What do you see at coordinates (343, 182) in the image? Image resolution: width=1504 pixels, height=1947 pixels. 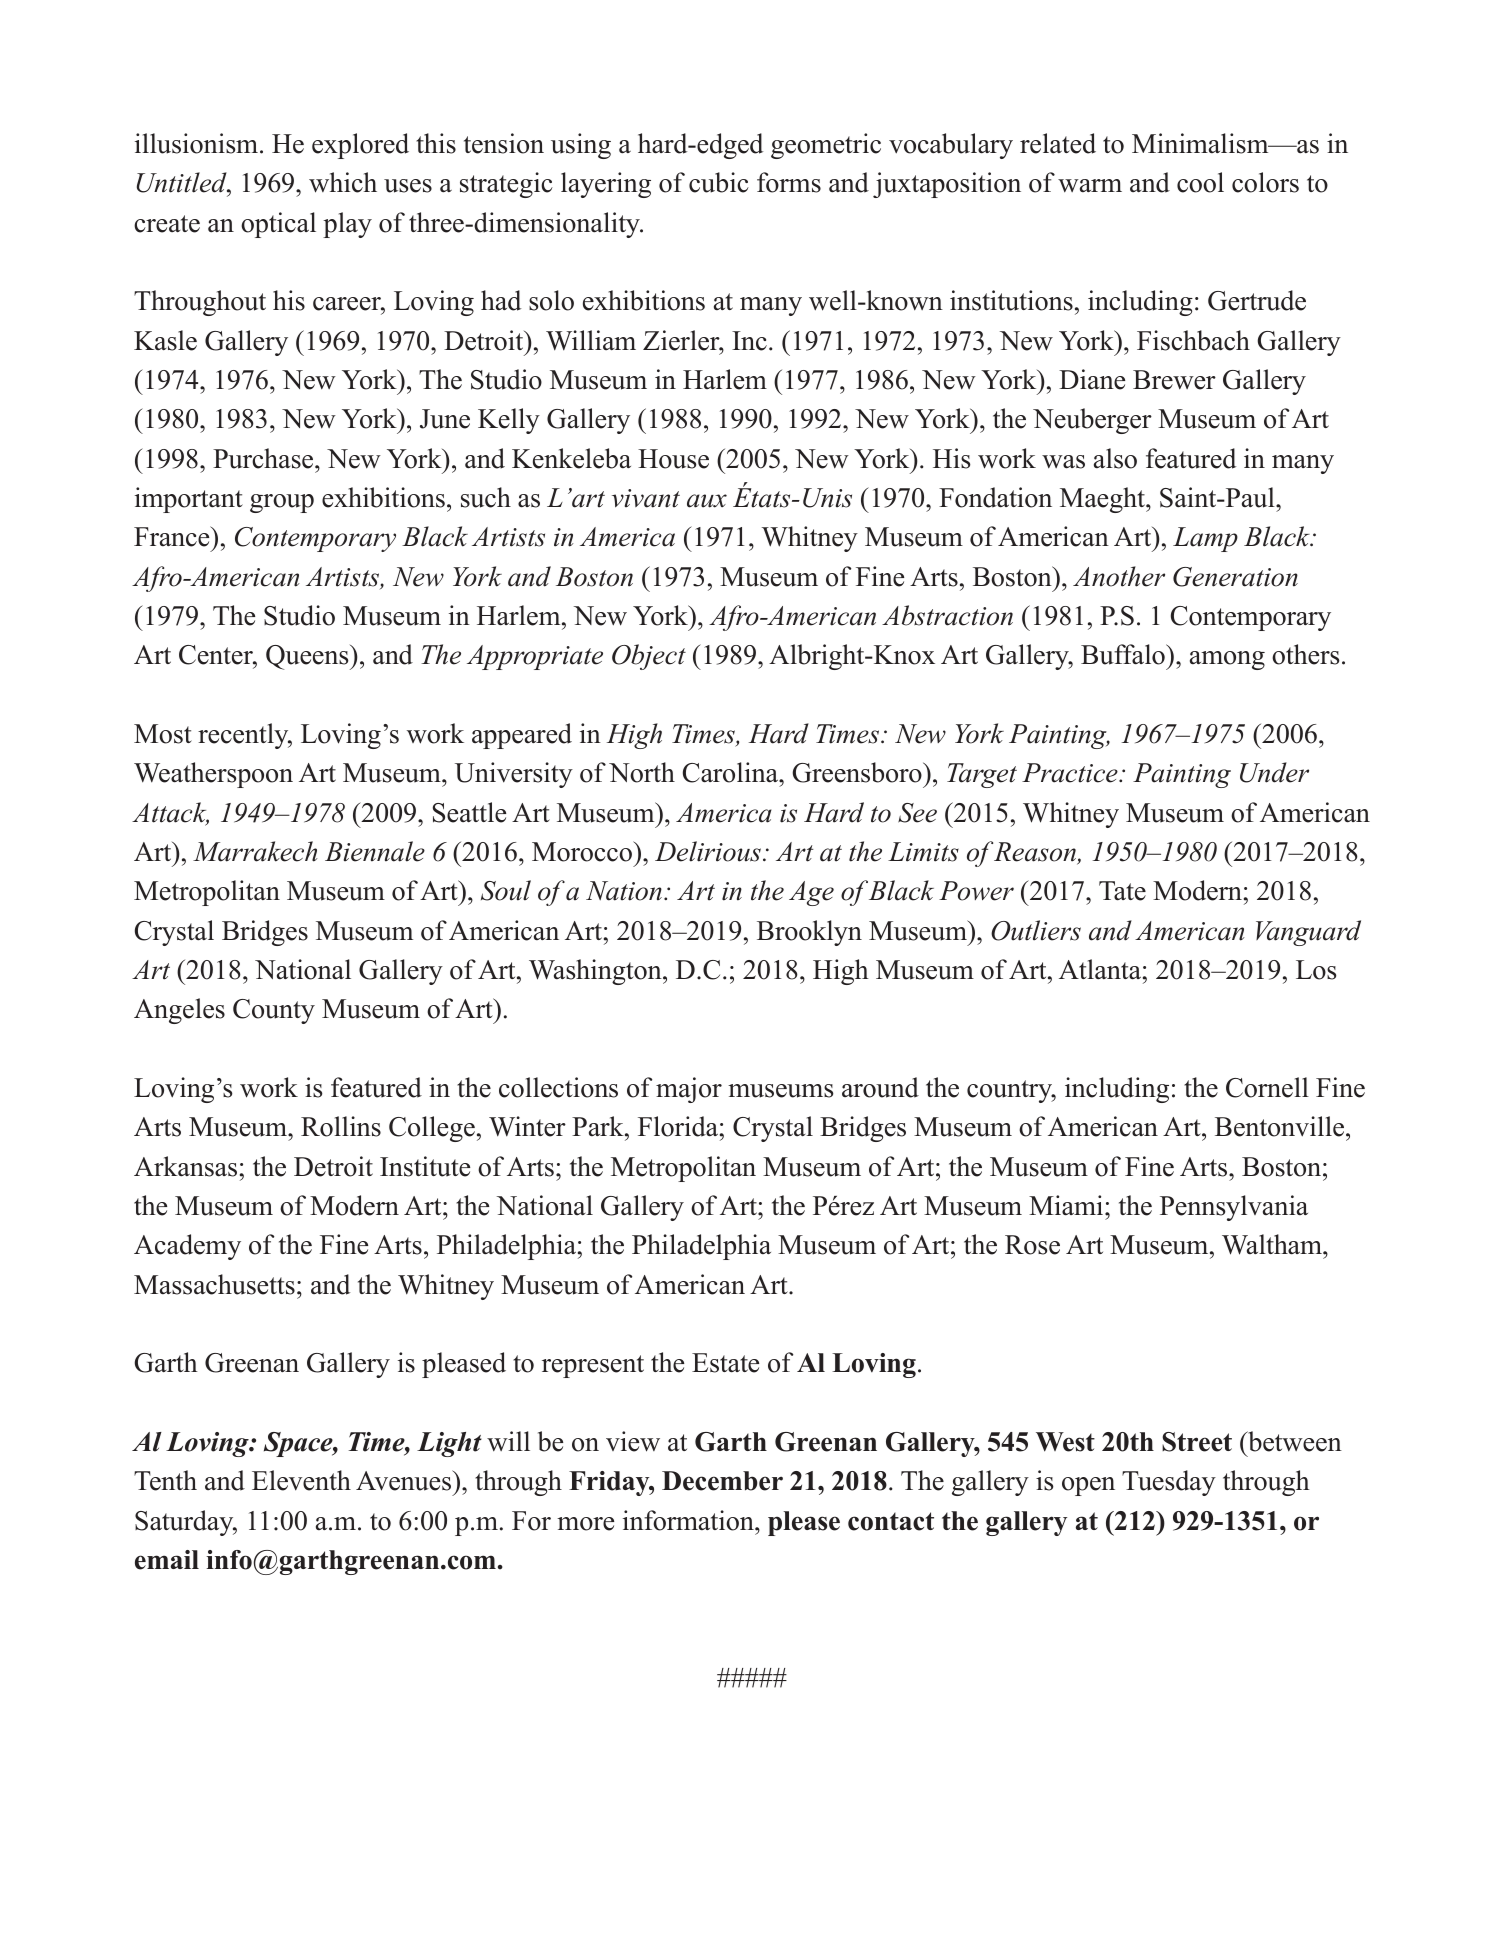 I see `which` at bounding box center [343, 182].
